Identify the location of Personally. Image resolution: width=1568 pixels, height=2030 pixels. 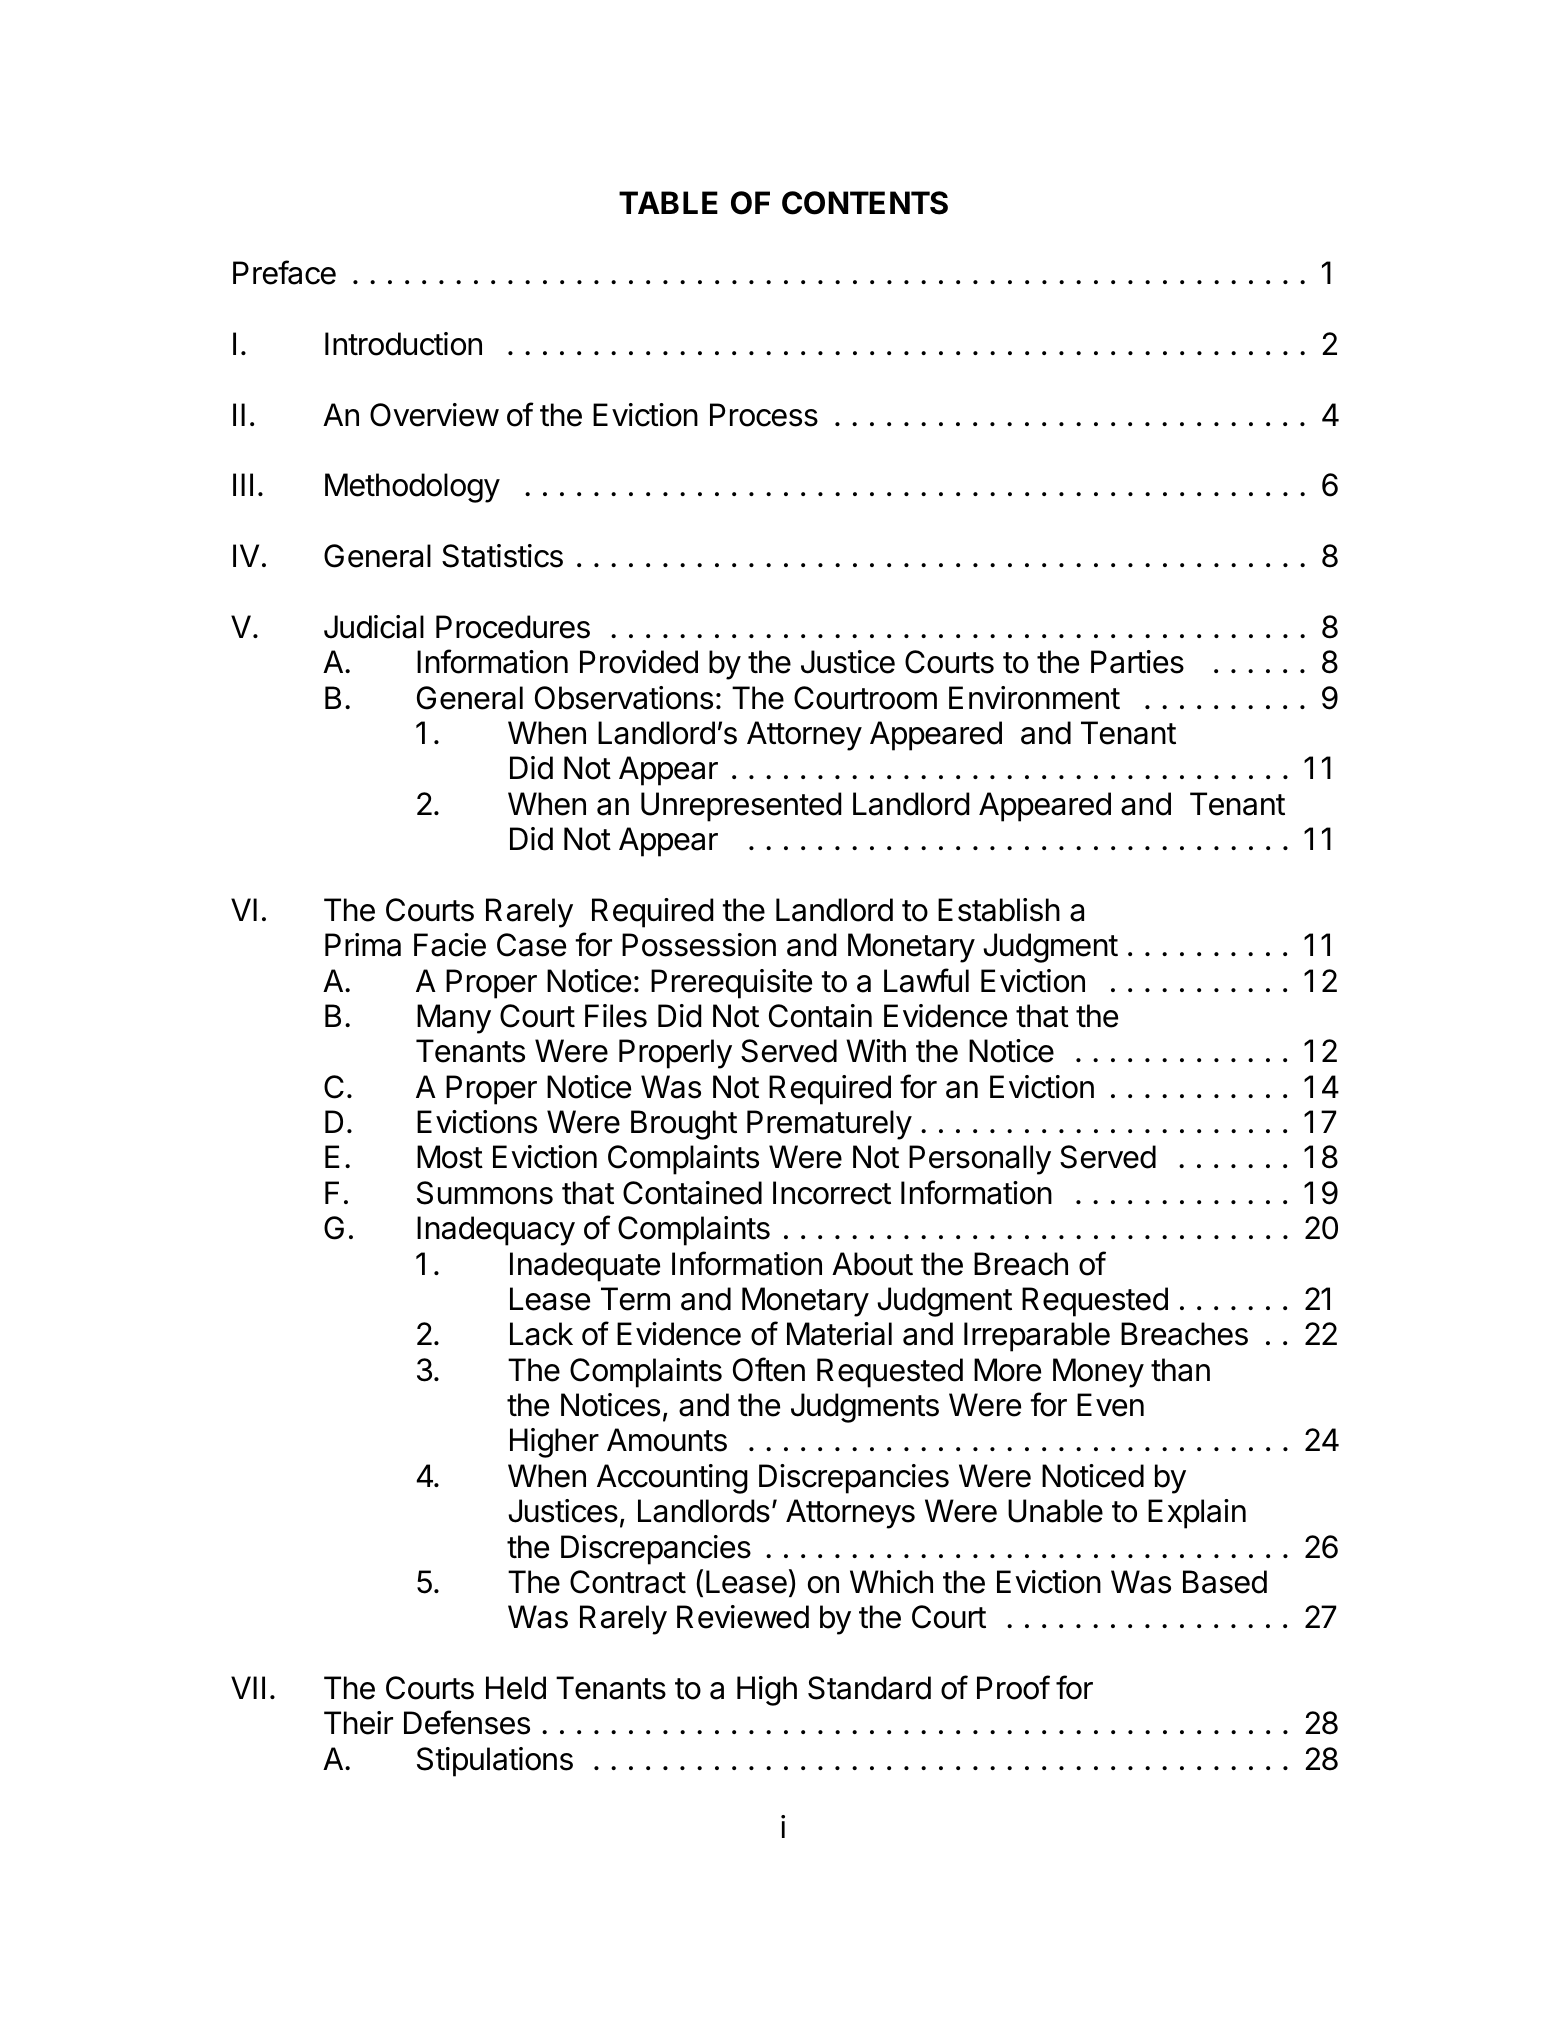
(980, 1160).
